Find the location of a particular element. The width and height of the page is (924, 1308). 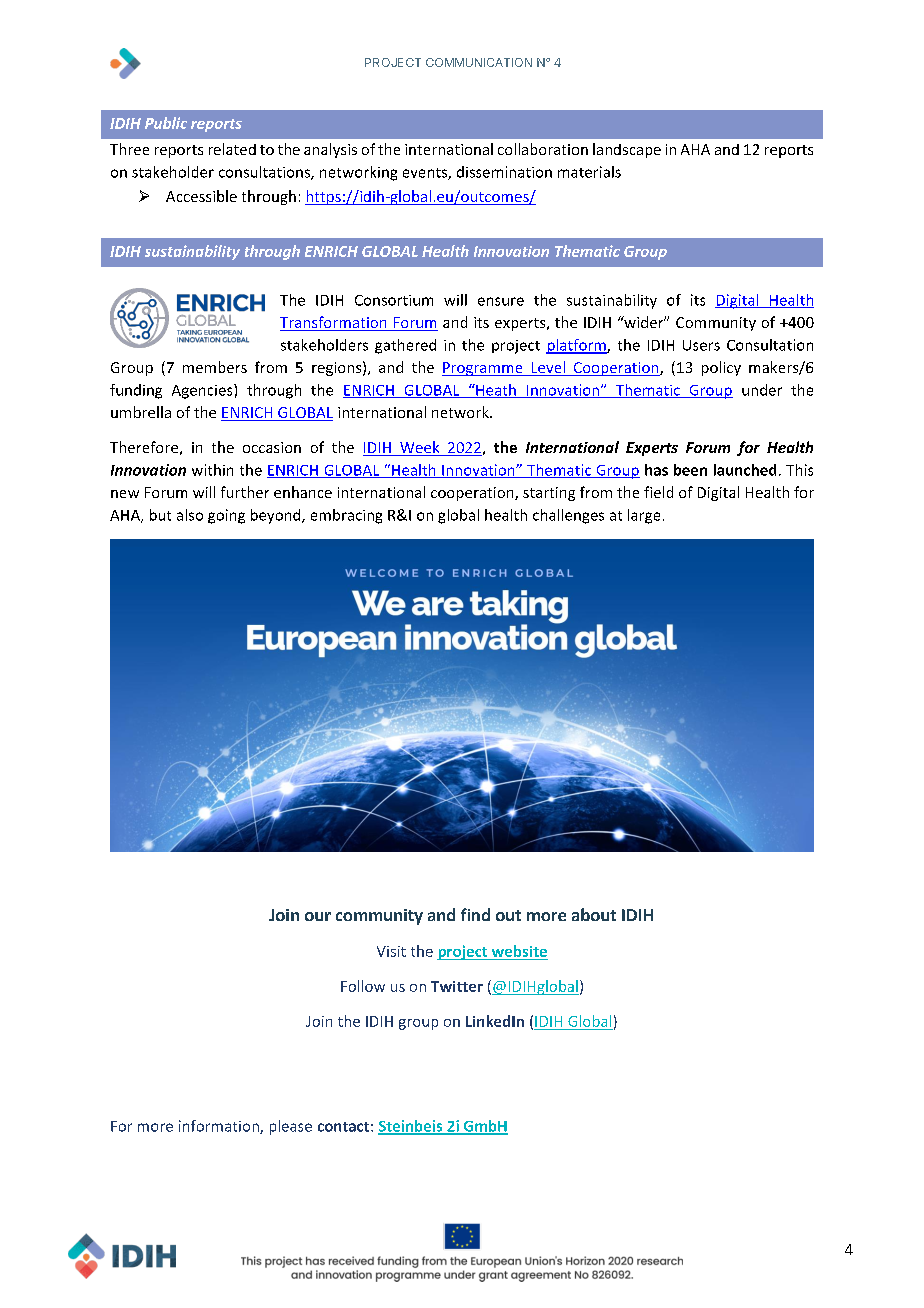

going is located at coordinates (226, 516).
